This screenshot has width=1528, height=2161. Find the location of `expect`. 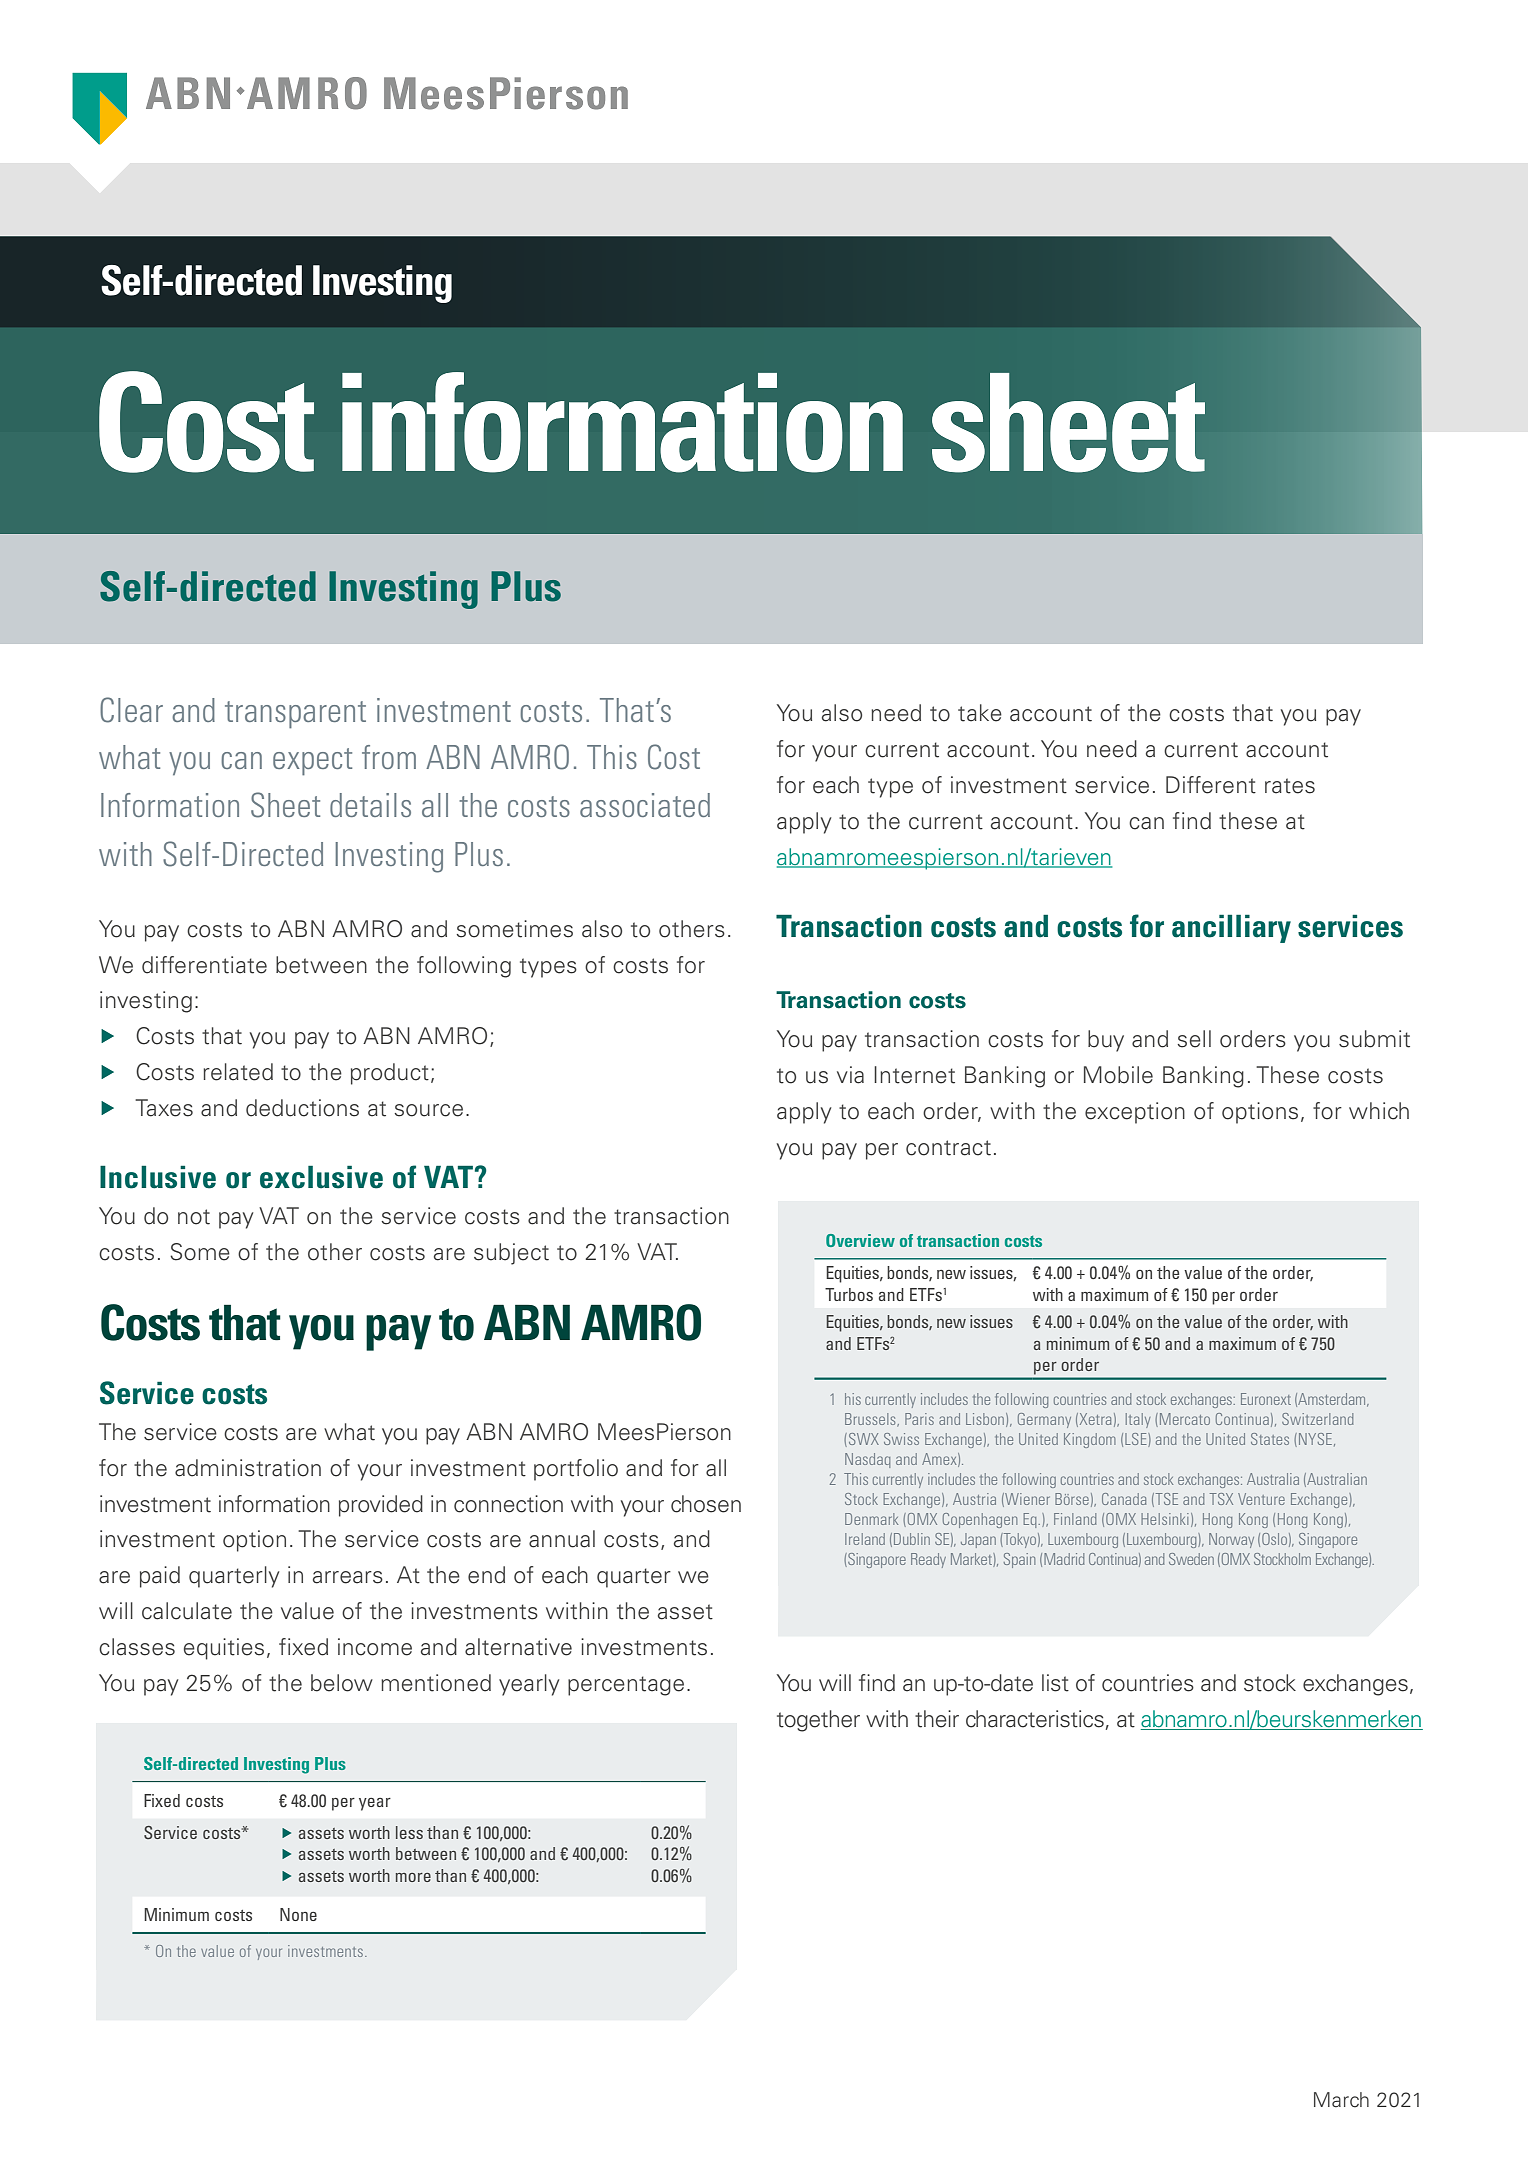

expect is located at coordinates (312, 762).
